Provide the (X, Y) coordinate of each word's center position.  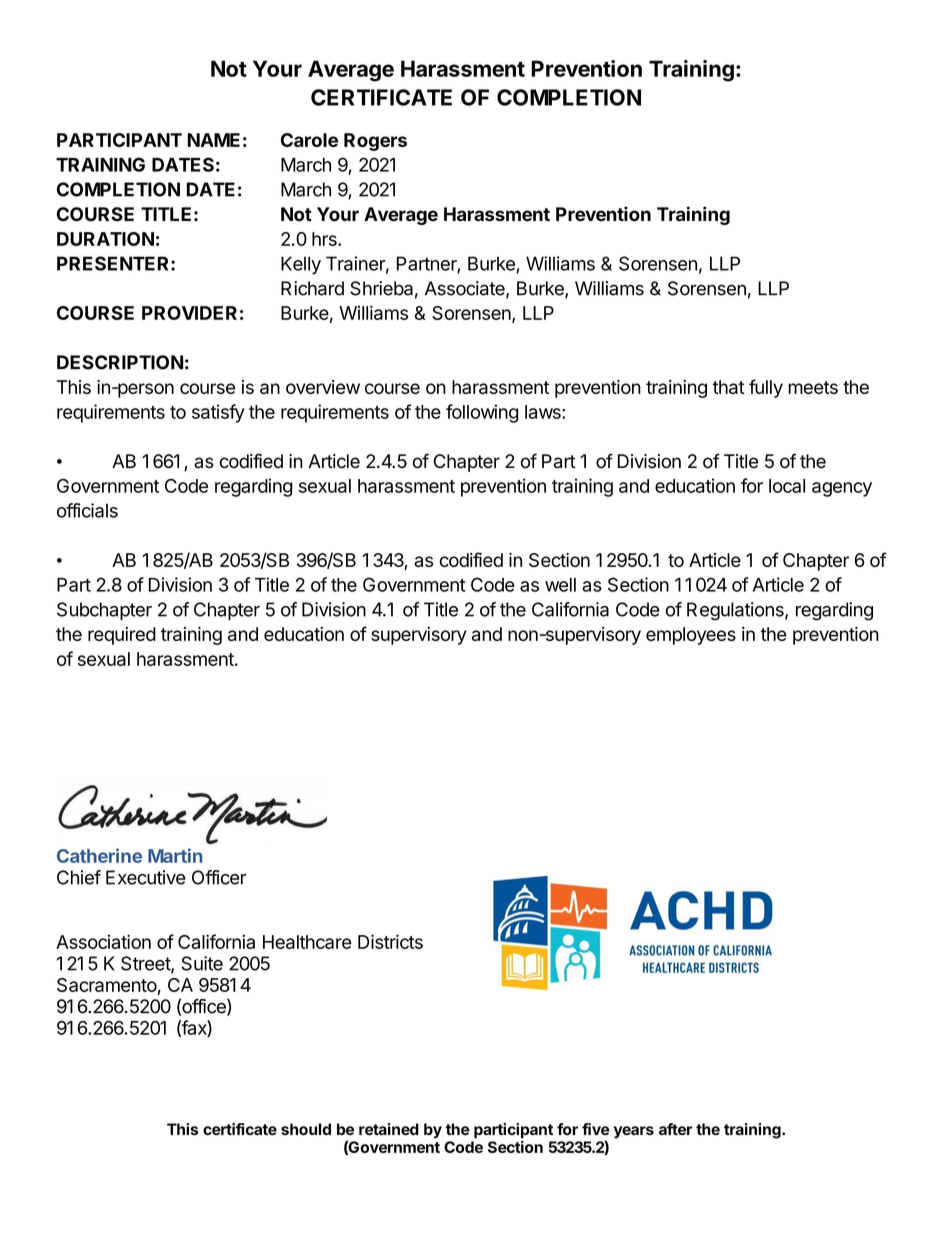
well (560, 585)
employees (691, 636)
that (728, 387)
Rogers (375, 142)
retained (389, 1129)
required (122, 636)
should (306, 1129)
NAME (213, 140)
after (675, 1129)
